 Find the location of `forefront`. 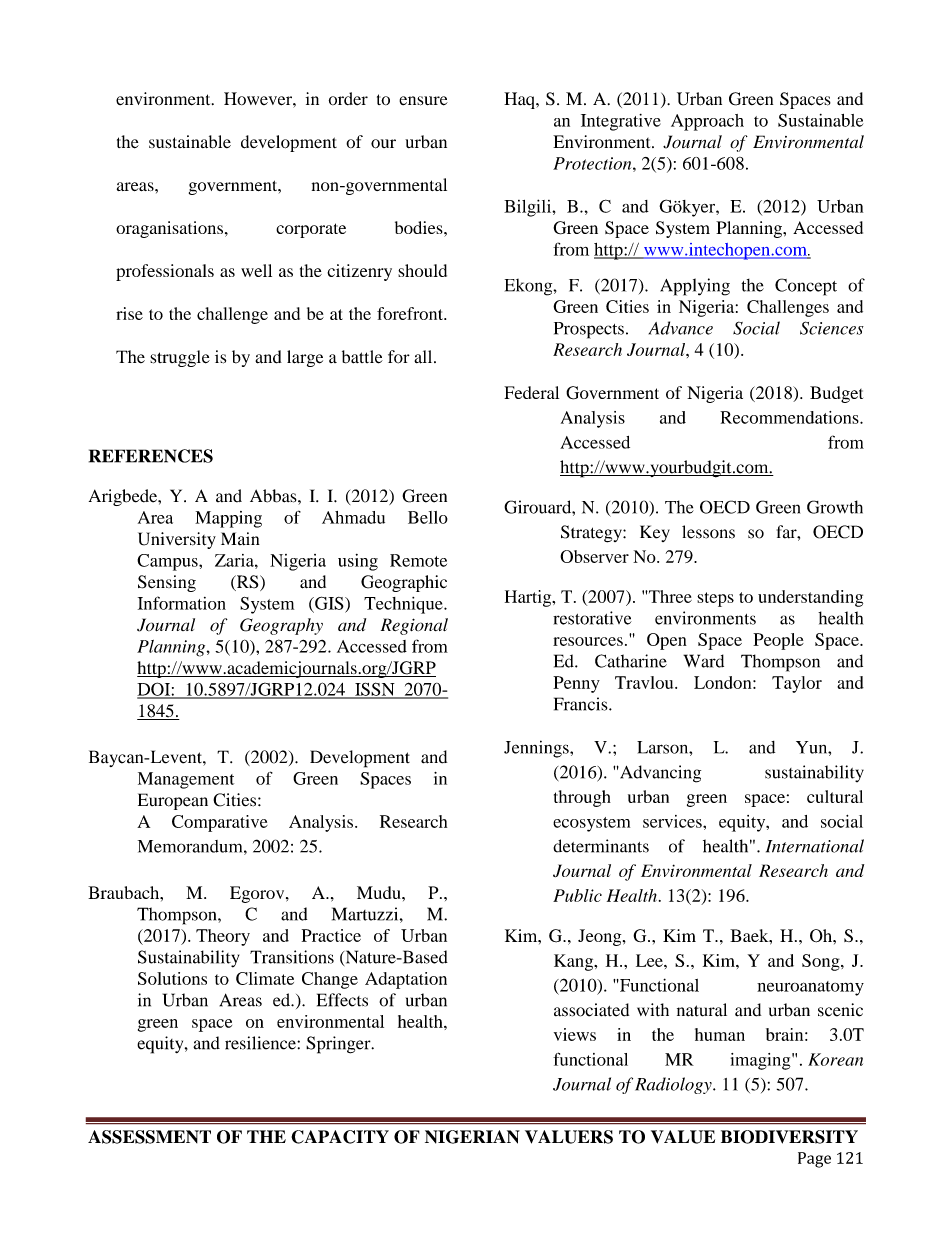

forefront is located at coordinates (411, 313).
